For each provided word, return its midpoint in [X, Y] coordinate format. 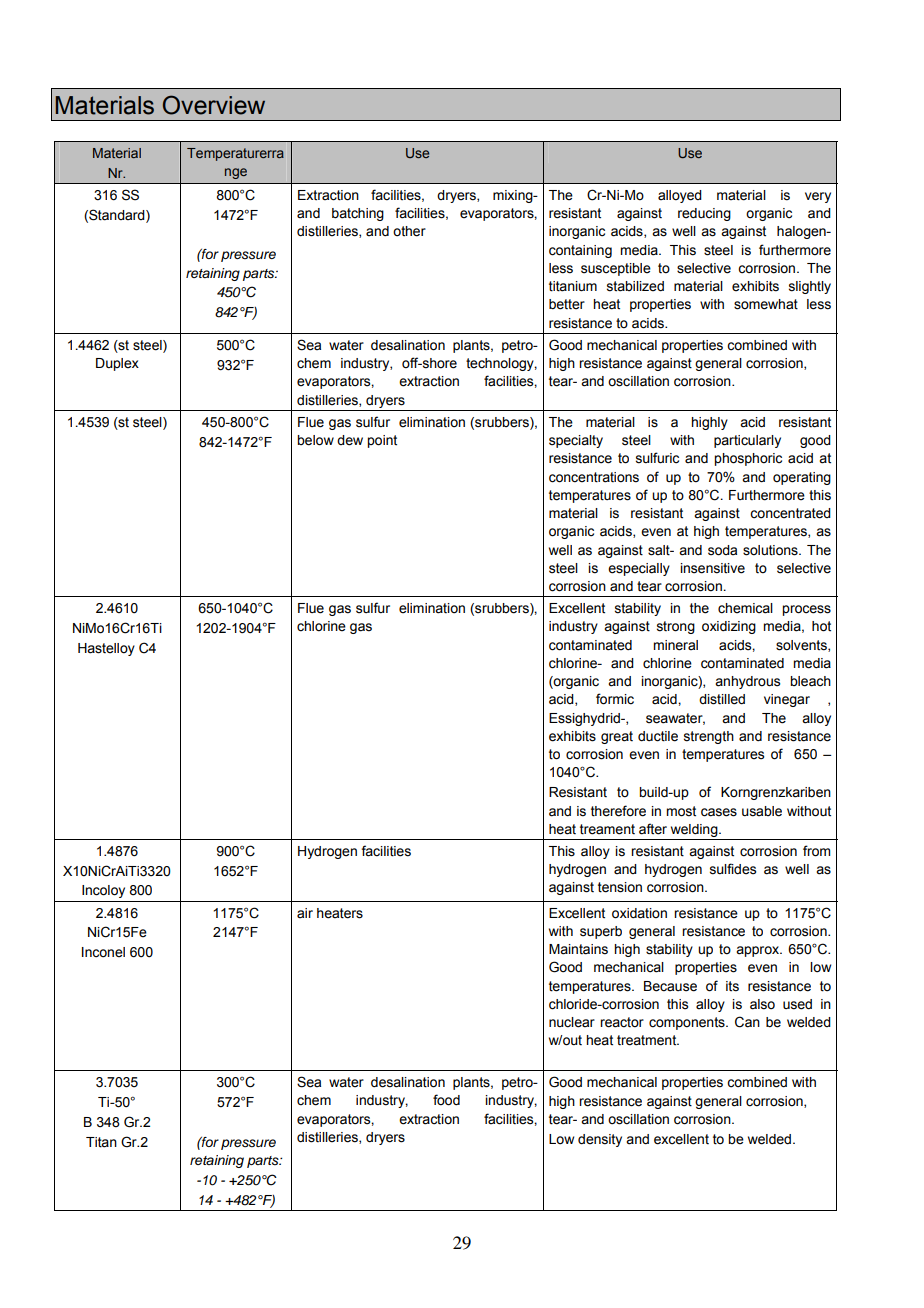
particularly [747, 441]
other [409, 231]
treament [607, 829]
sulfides [733, 869]
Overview [214, 105]
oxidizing [729, 627]
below [315, 440]
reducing [704, 214]
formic [615, 699]
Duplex [117, 364]
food [446, 1100]
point [382, 441]
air [305, 913]
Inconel [103, 952]
